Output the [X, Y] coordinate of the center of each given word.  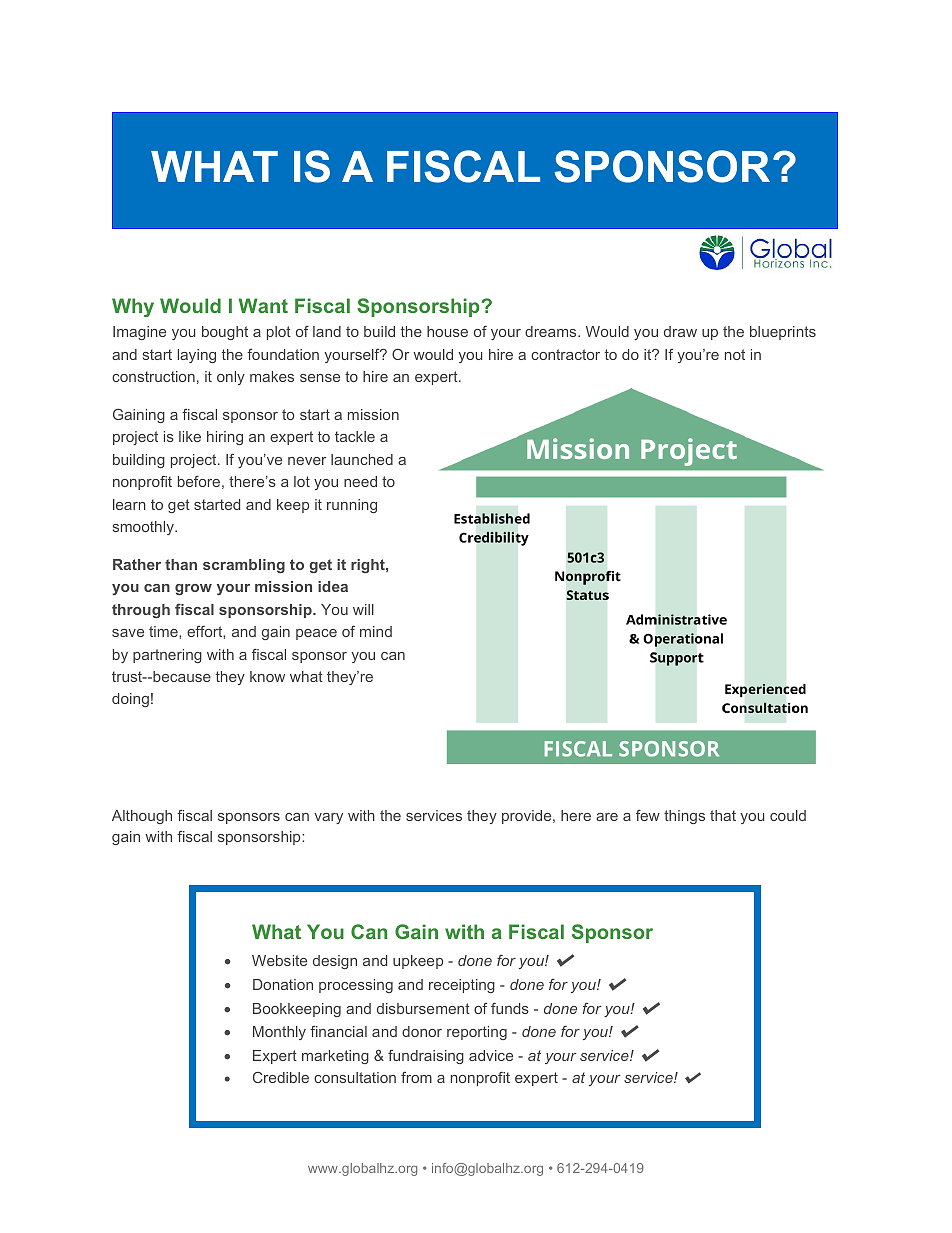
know [267, 676]
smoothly [144, 528]
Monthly [279, 1033]
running [352, 506]
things [684, 817]
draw [680, 331]
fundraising [426, 1057]
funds [510, 1008]
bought [225, 333]
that [723, 815]
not [735, 354]
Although [142, 817]
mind [376, 631]
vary [328, 818]
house [447, 331]
